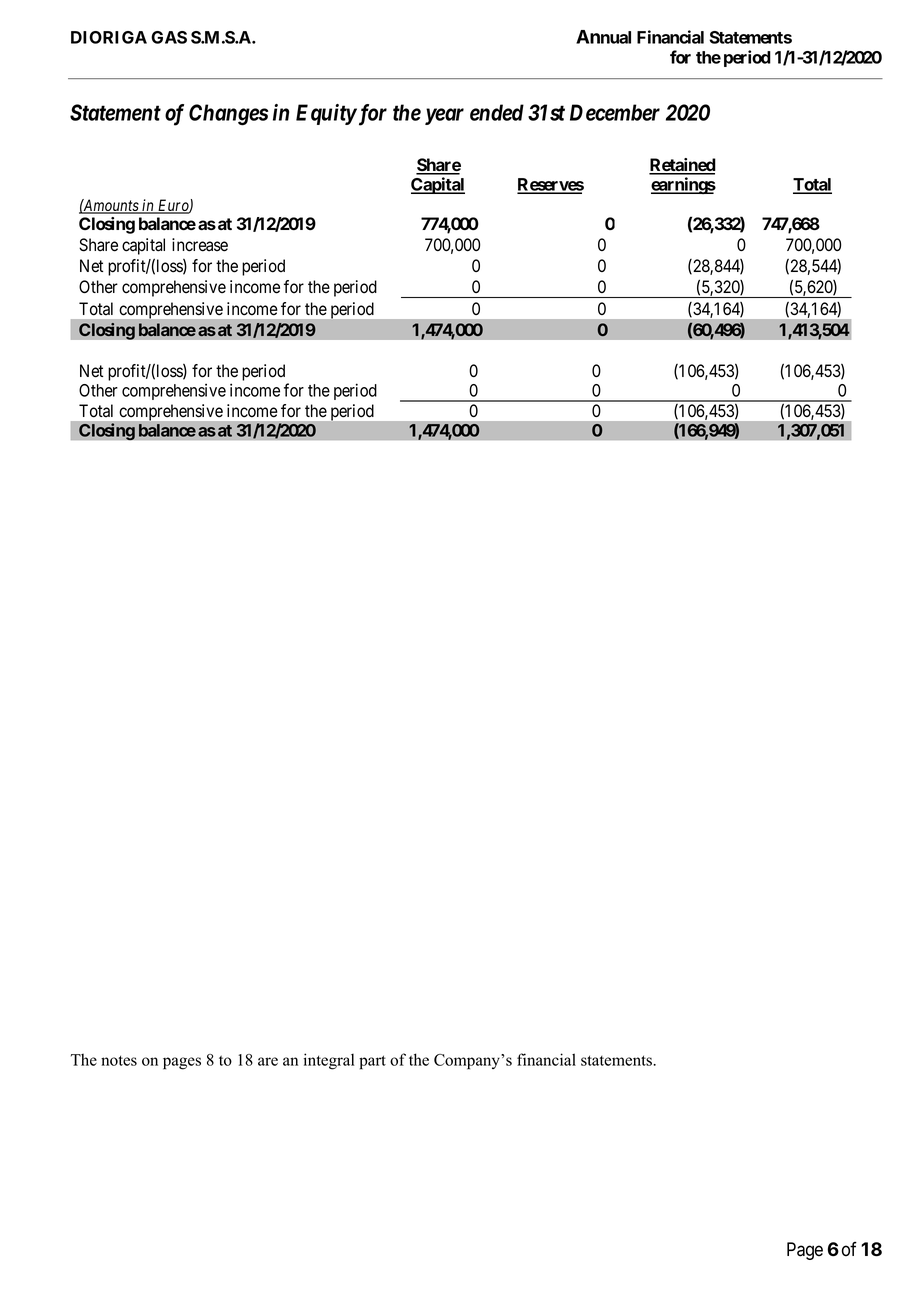  Describe the element at coordinates (119, 1060) in the screenshot. I see `notes` at that location.
